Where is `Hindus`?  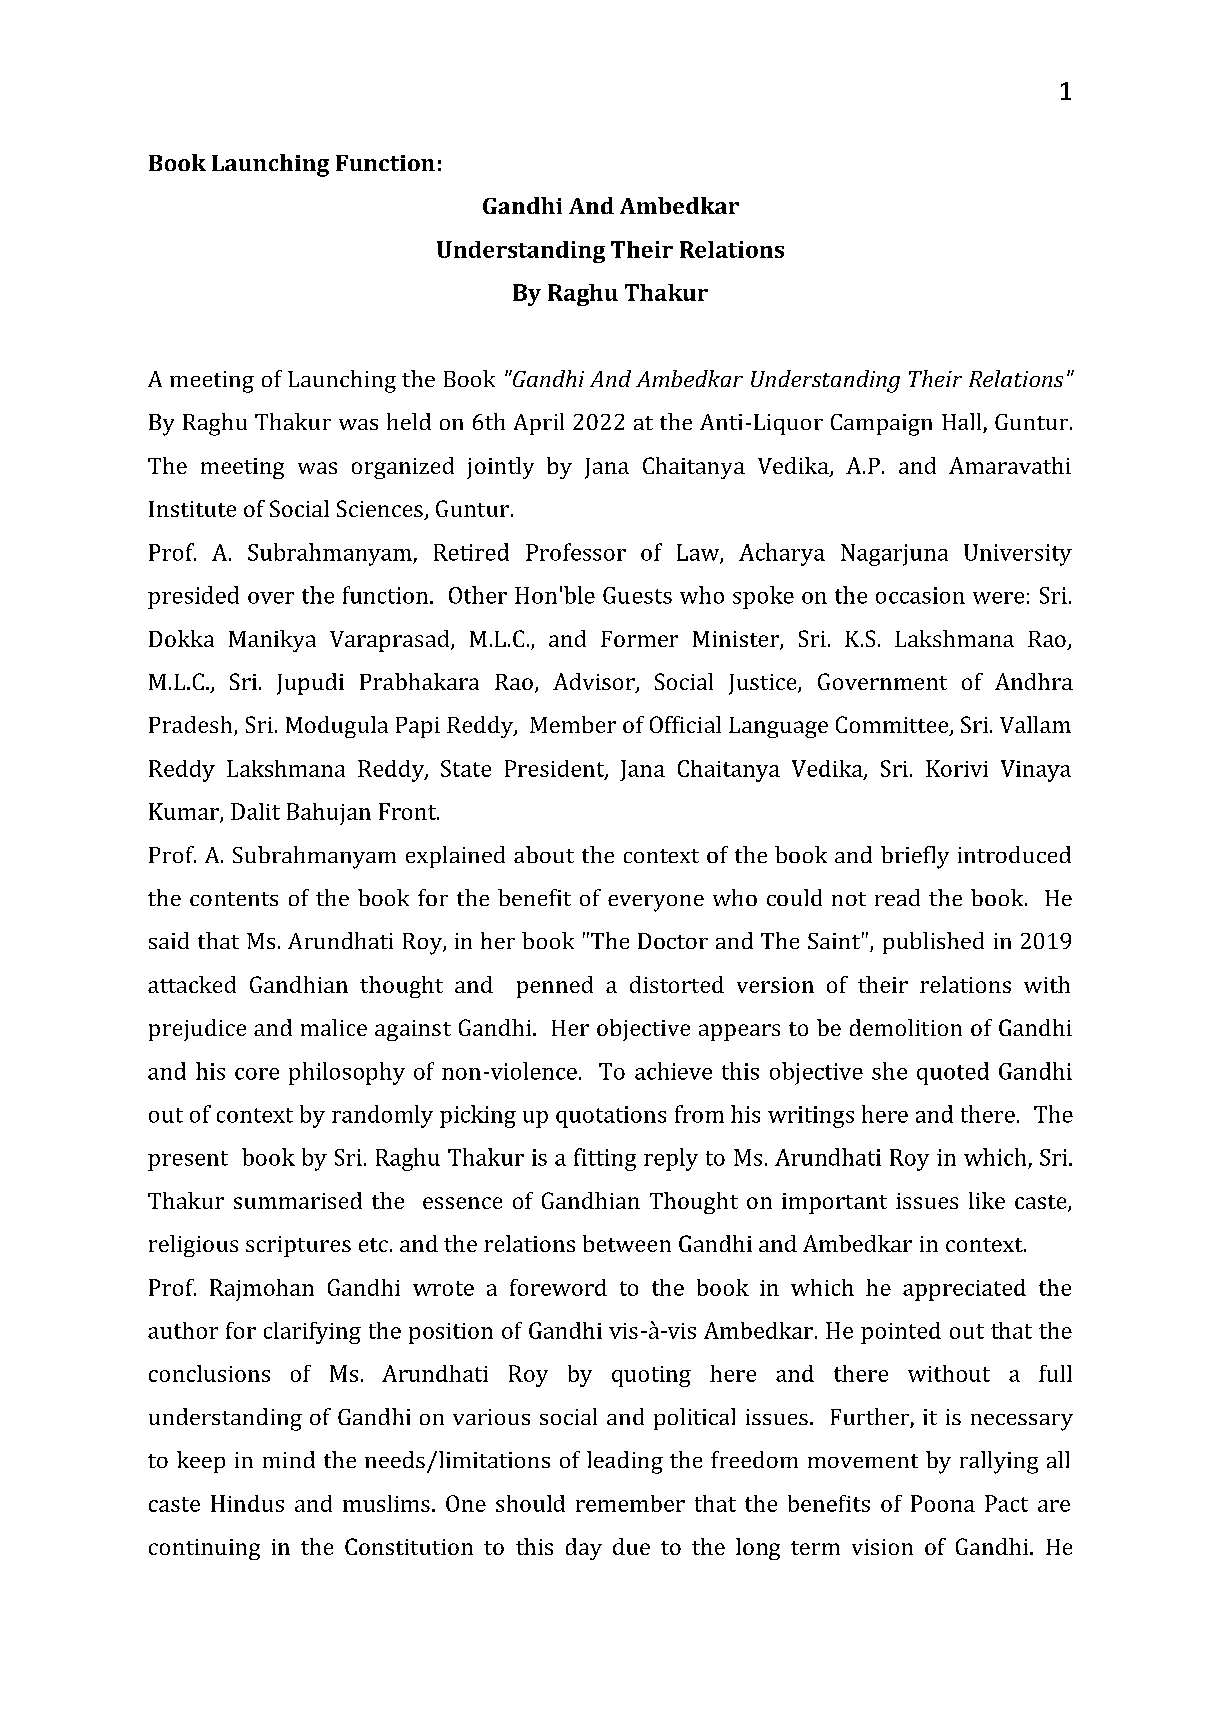 Hindus is located at coordinates (247, 1503).
